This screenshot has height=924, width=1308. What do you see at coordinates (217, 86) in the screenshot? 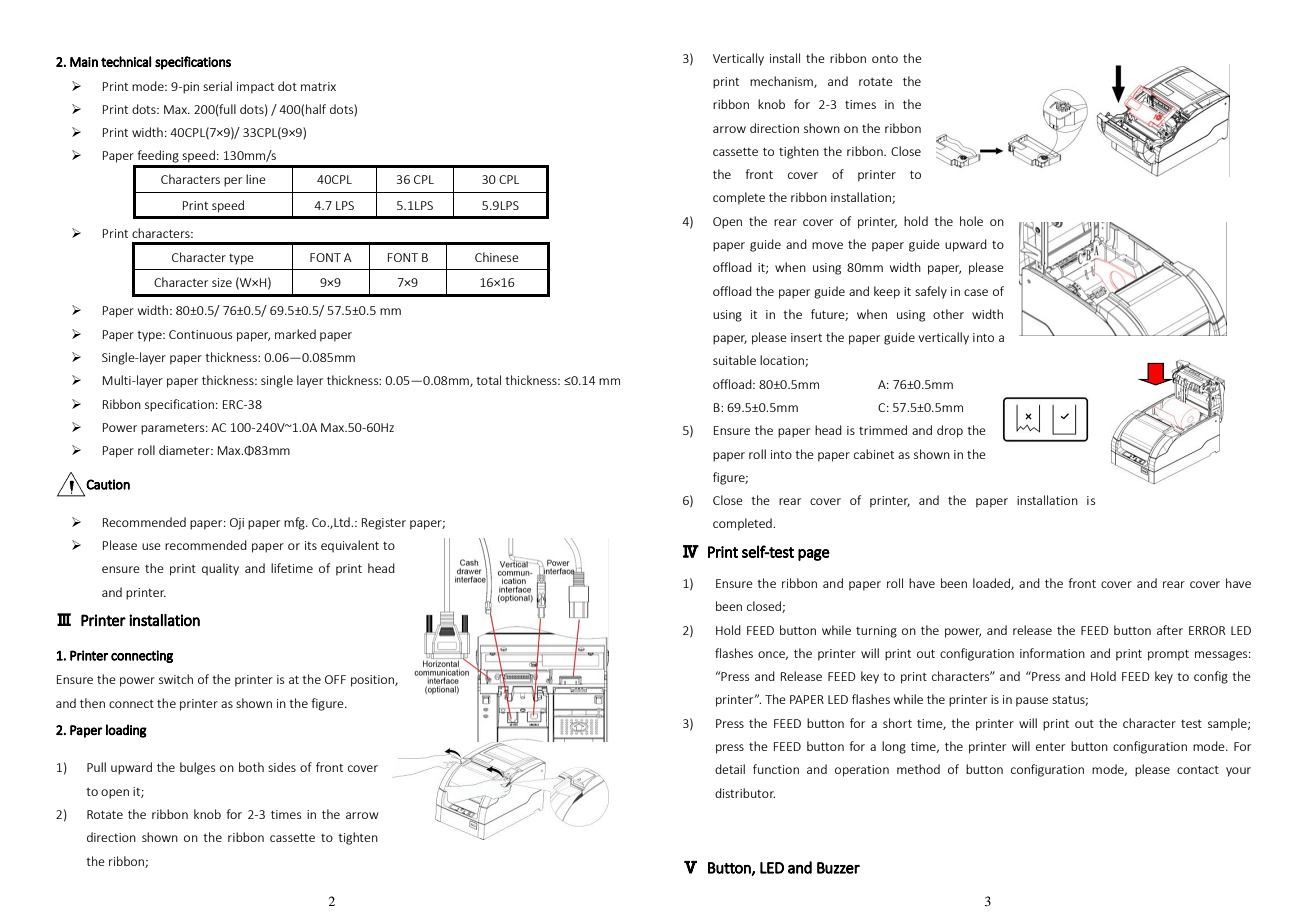
I see `serial` at bounding box center [217, 86].
